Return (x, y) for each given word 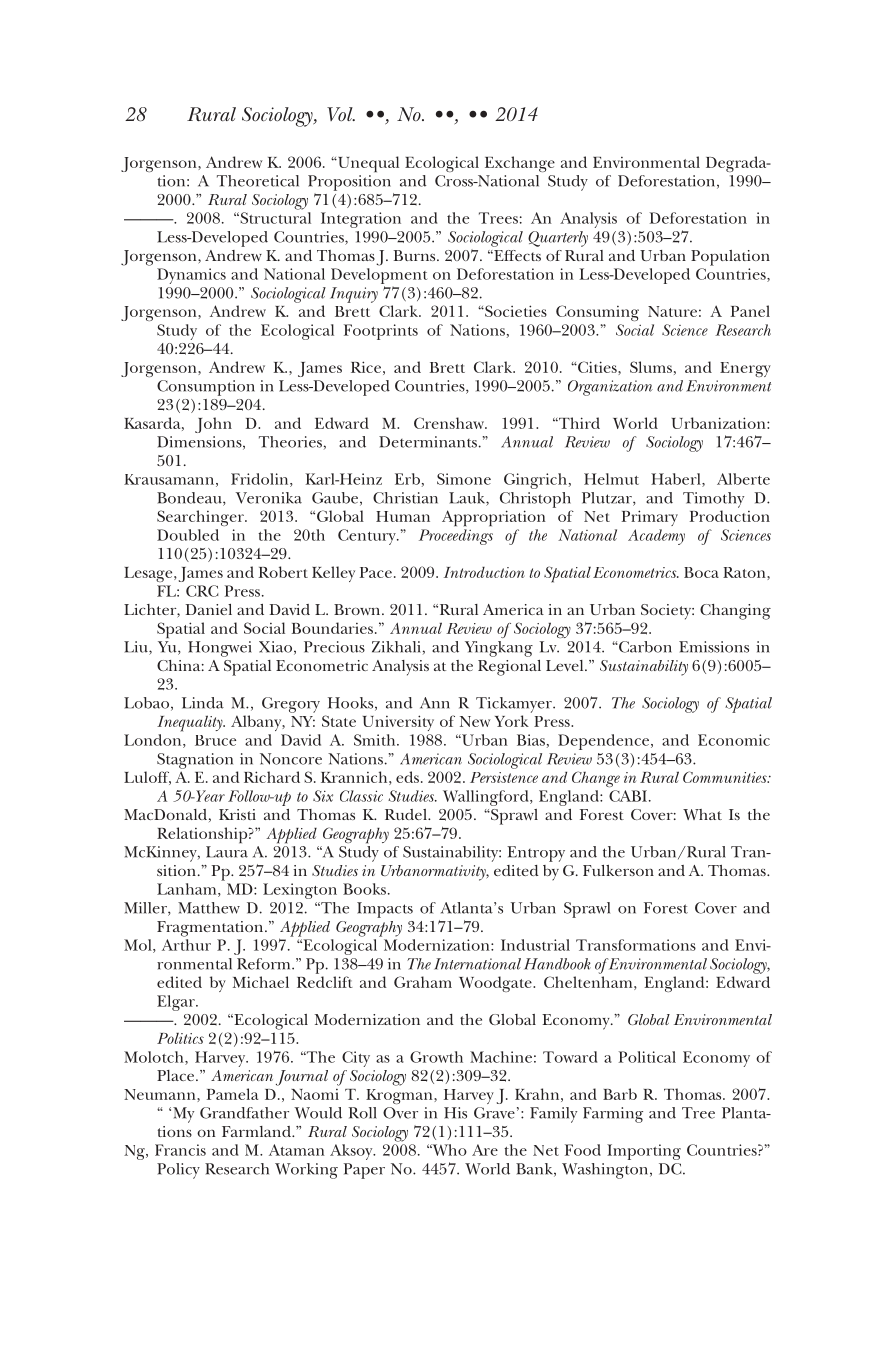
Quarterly (558, 239)
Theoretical (258, 181)
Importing (644, 1152)
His (455, 1113)
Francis (180, 1150)
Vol (341, 114)
